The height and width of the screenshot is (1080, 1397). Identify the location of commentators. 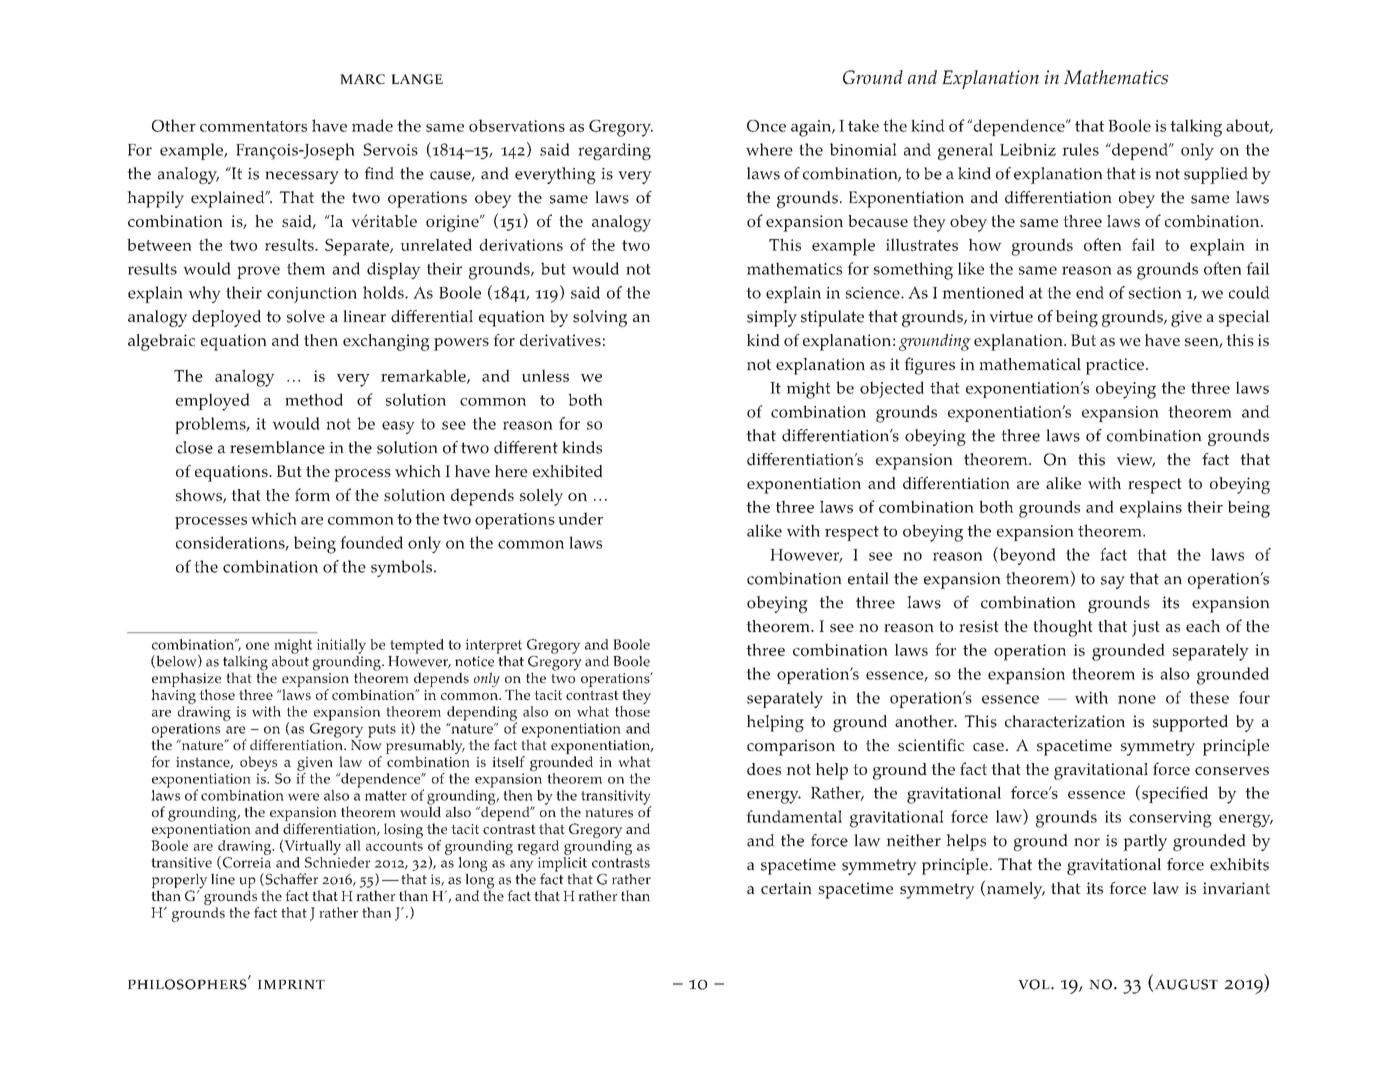
(253, 126).
